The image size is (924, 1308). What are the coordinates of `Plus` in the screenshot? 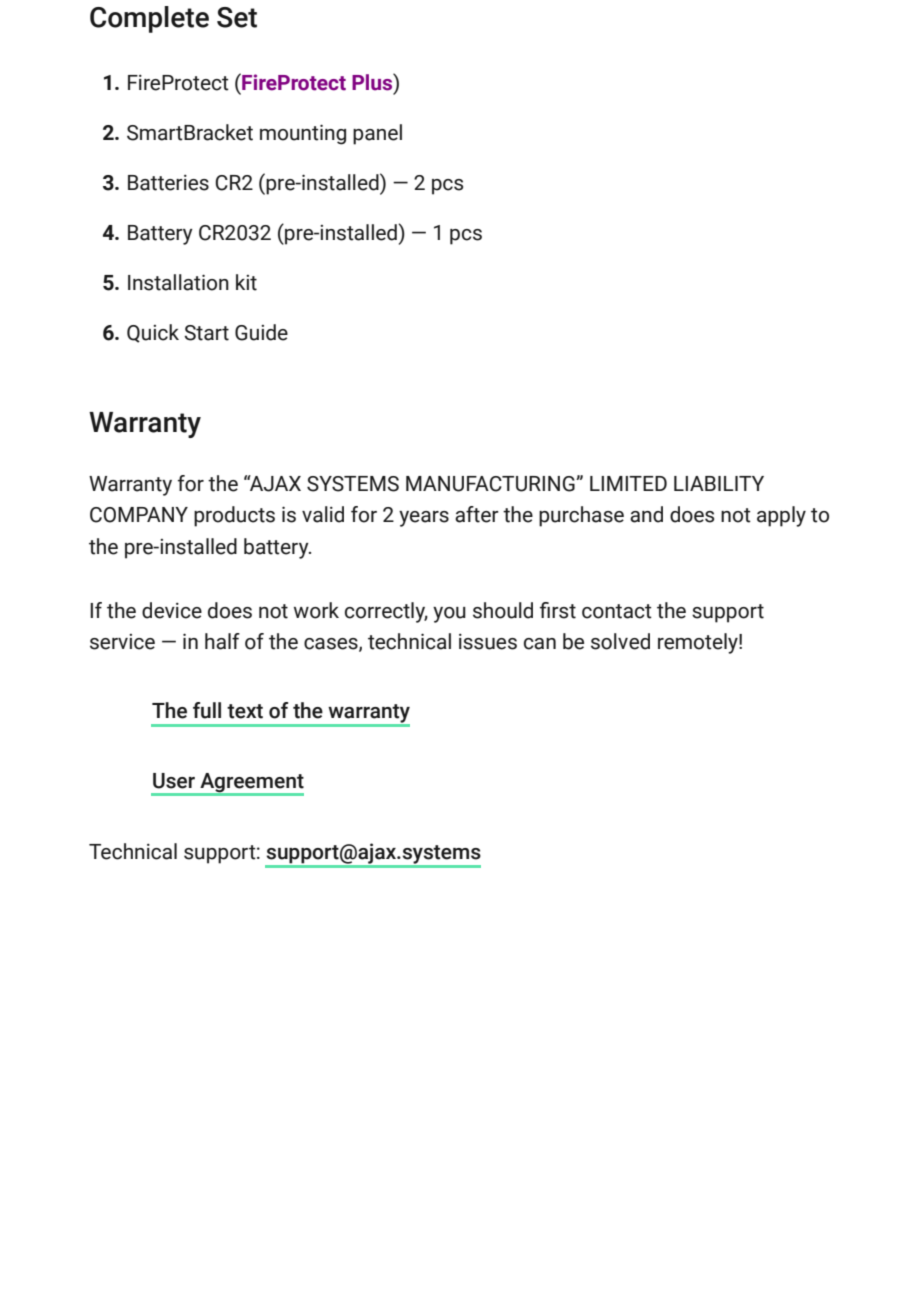 It's located at (373, 82).
